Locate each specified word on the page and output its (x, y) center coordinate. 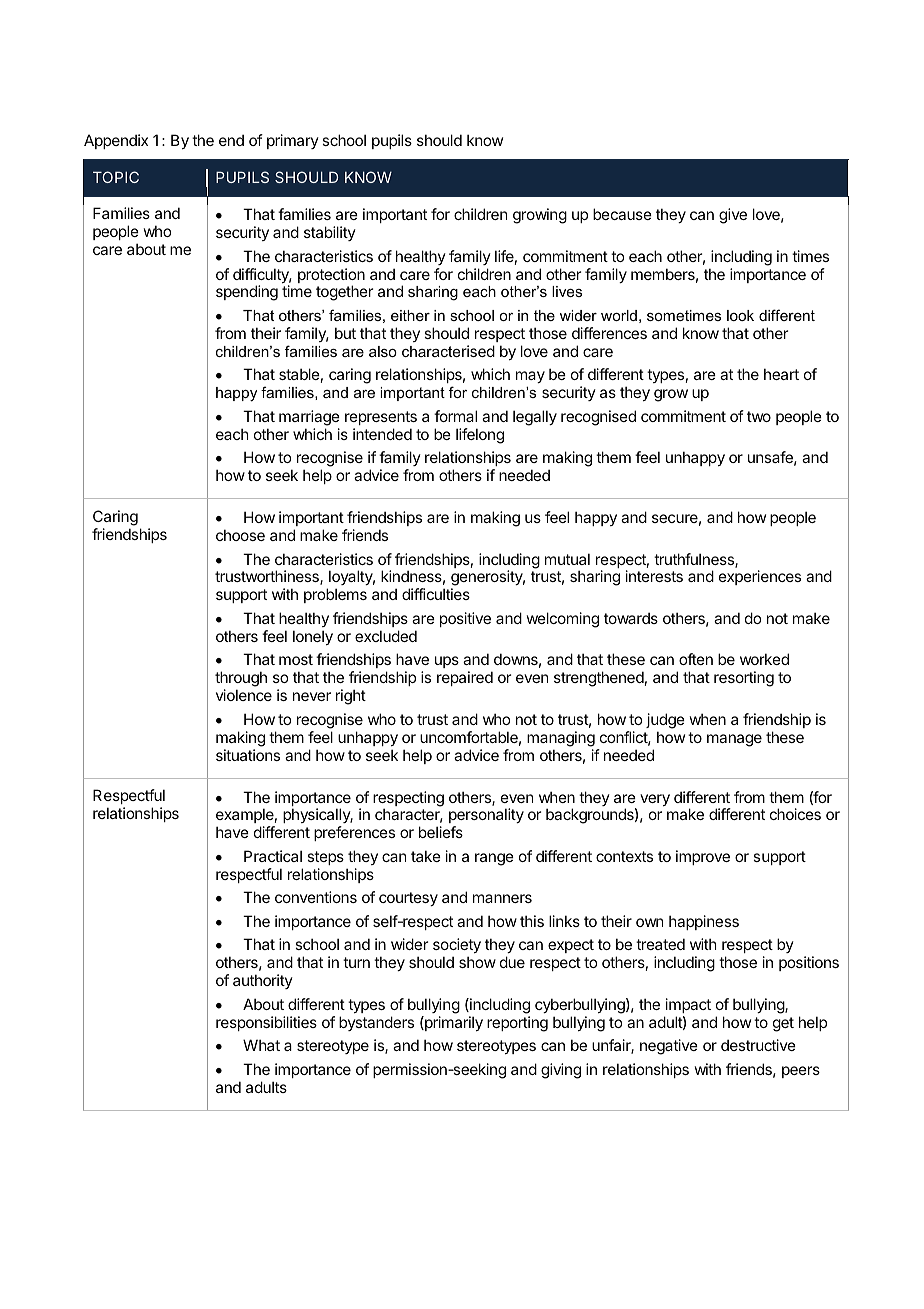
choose (240, 535)
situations (248, 755)
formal (455, 416)
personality (486, 815)
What (261, 1045)
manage (734, 740)
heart (781, 374)
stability (330, 233)
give (733, 216)
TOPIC (116, 177)
